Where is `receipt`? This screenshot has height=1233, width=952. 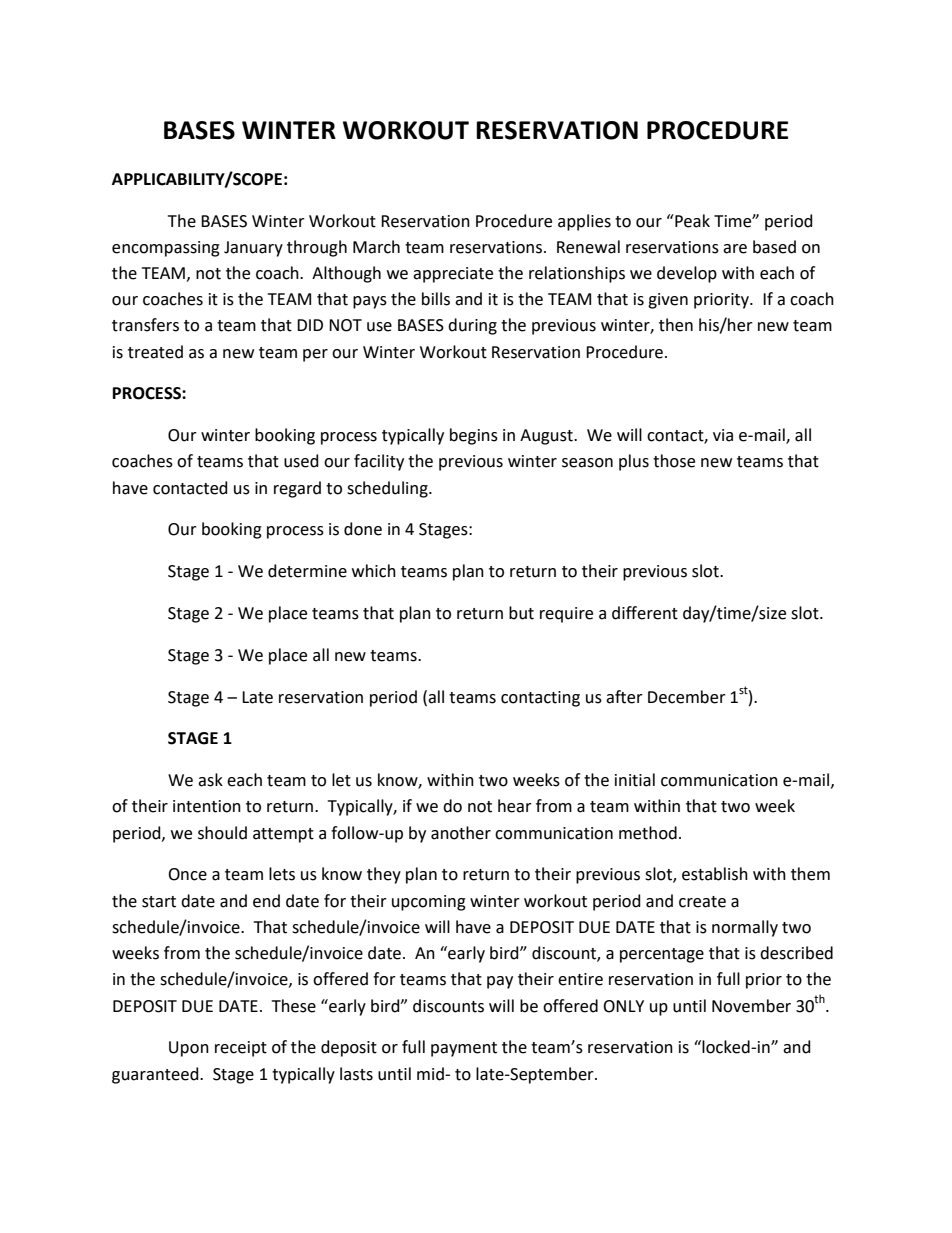
receipt is located at coordinates (241, 1049).
